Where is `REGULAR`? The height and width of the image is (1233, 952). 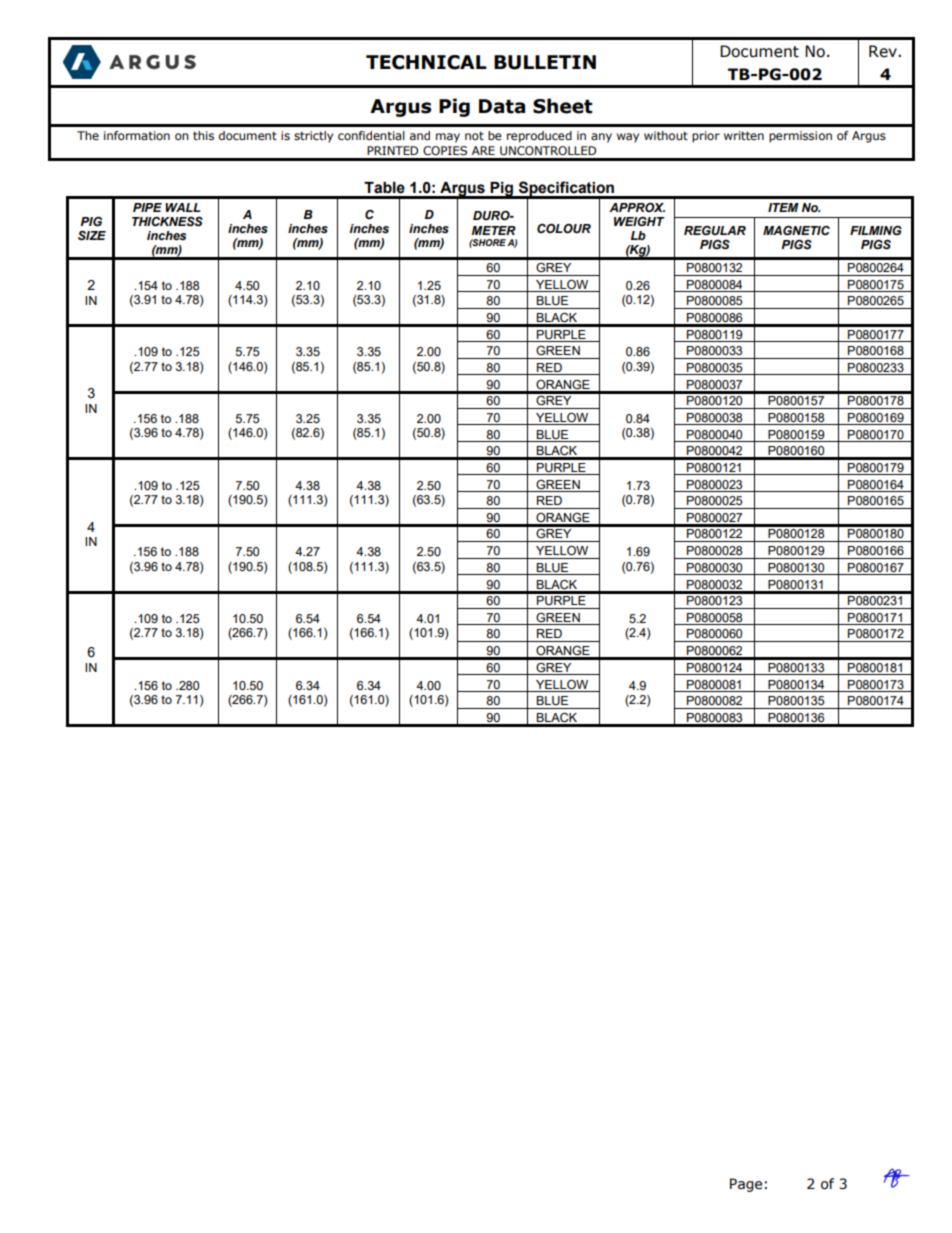
REGULAR is located at coordinates (715, 231).
